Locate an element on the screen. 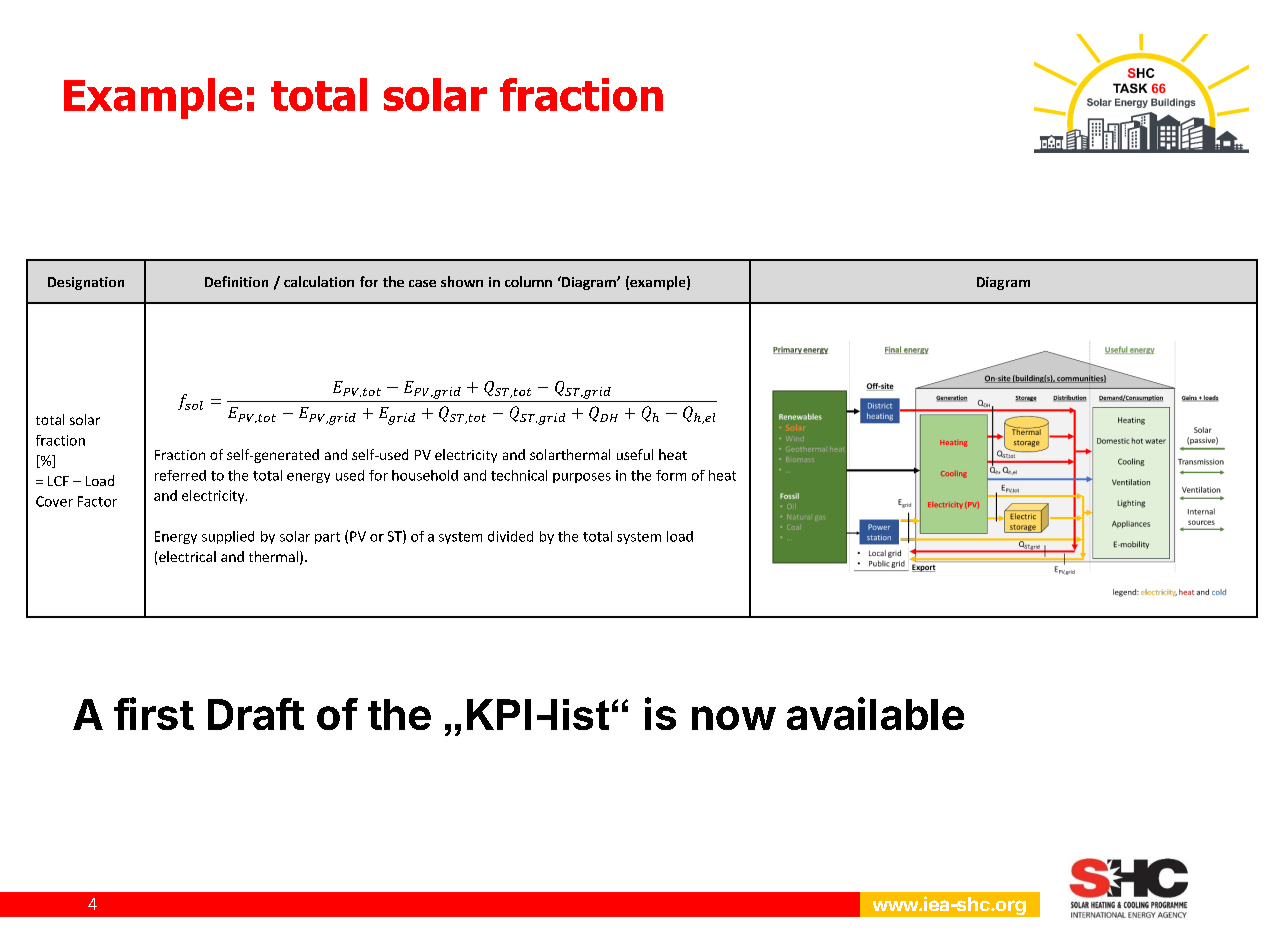 This screenshot has width=1270, height=952. available is located at coordinates (875, 713).
